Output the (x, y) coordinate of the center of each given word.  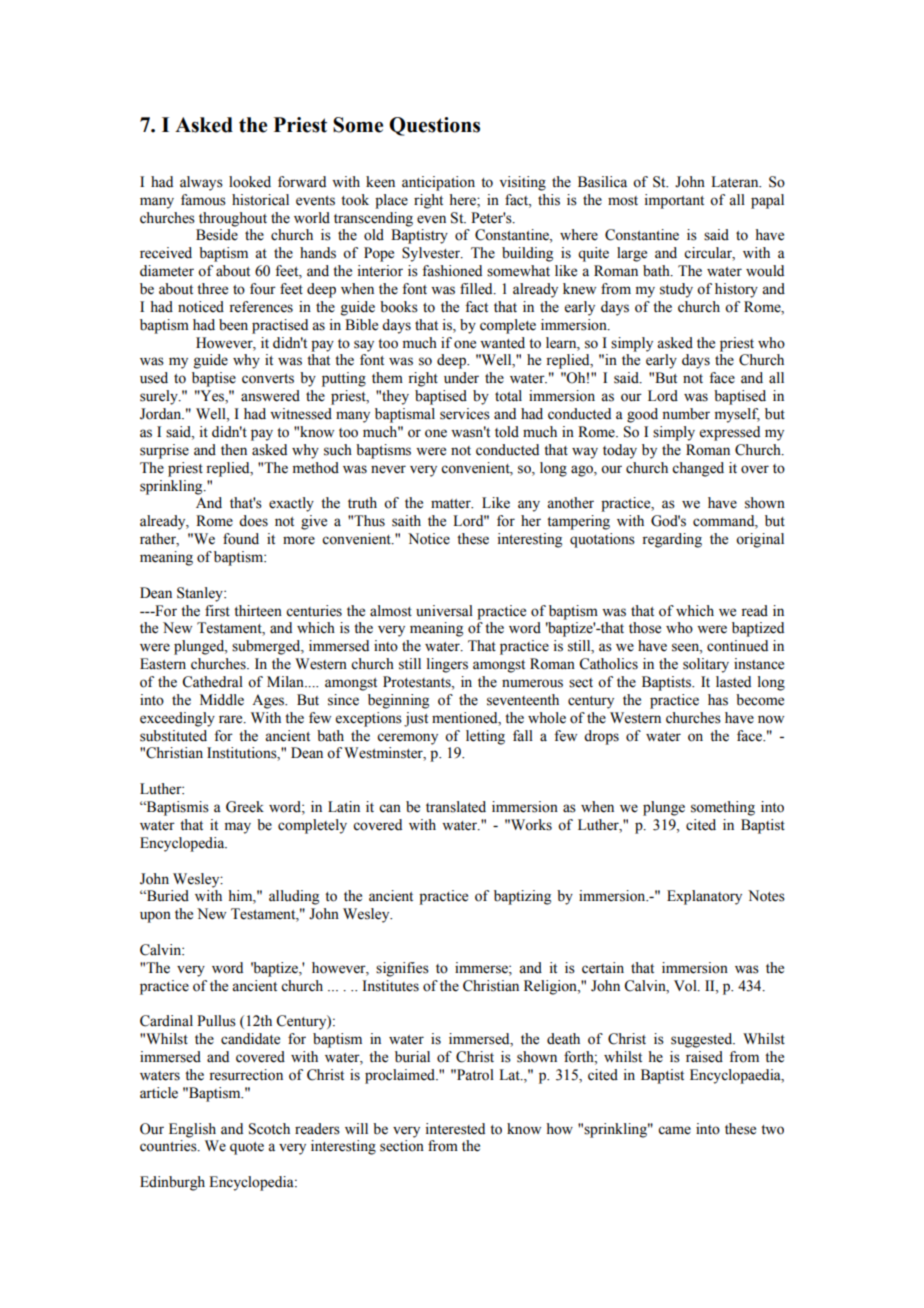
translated (456, 807)
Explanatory (704, 897)
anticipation (438, 183)
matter (452, 504)
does (253, 521)
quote (247, 1148)
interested (455, 1129)
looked (250, 182)
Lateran (736, 182)
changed (698, 469)
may (238, 828)
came (674, 1130)
